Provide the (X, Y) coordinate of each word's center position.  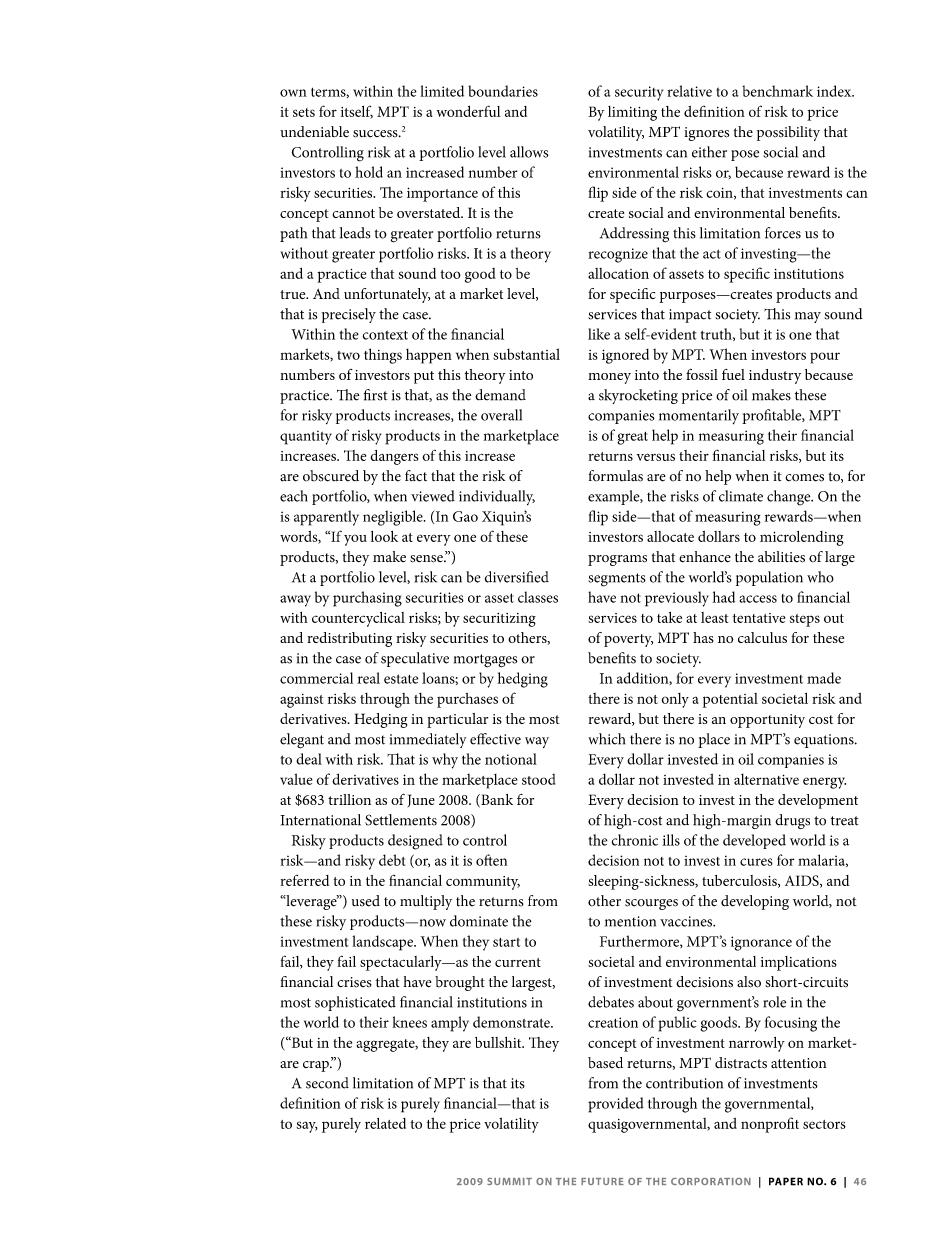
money (609, 378)
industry (775, 376)
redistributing (349, 639)
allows (529, 152)
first (375, 395)
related (385, 1123)
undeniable (314, 132)
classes (538, 597)
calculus (762, 637)
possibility (788, 133)
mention (630, 921)
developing (755, 902)
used (366, 901)
